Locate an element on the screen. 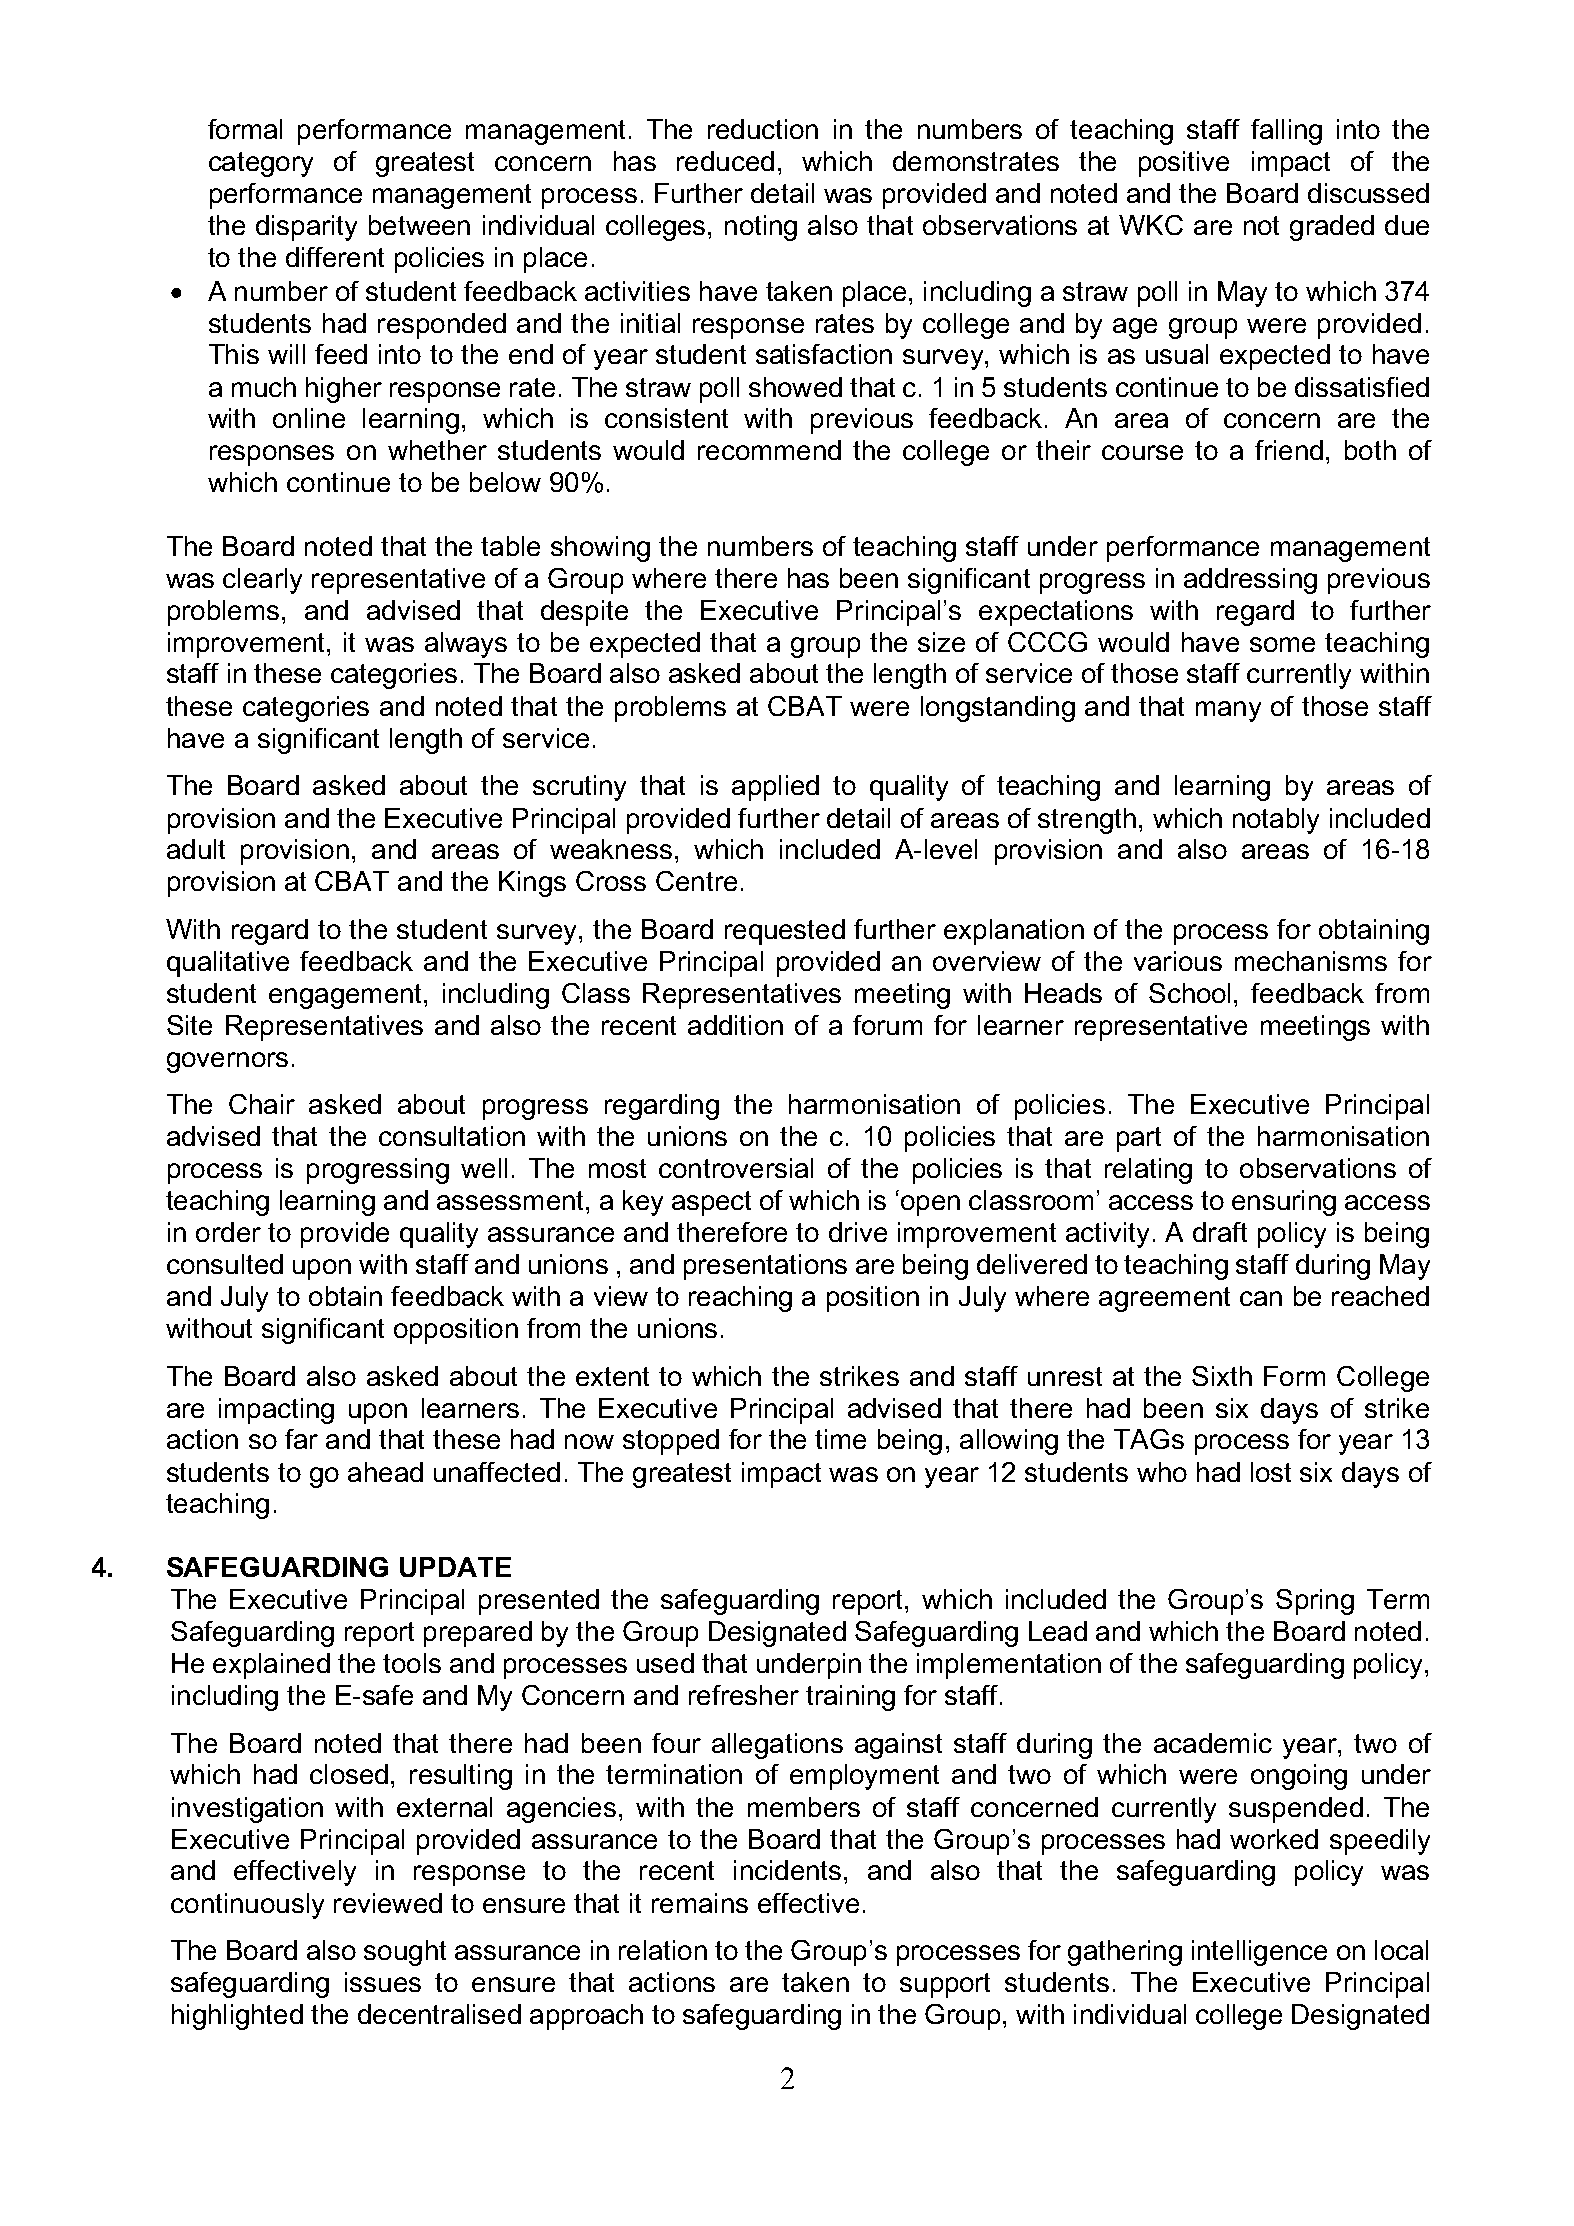 The image size is (1574, 2226). noting is located at coordinates (761, 228).
